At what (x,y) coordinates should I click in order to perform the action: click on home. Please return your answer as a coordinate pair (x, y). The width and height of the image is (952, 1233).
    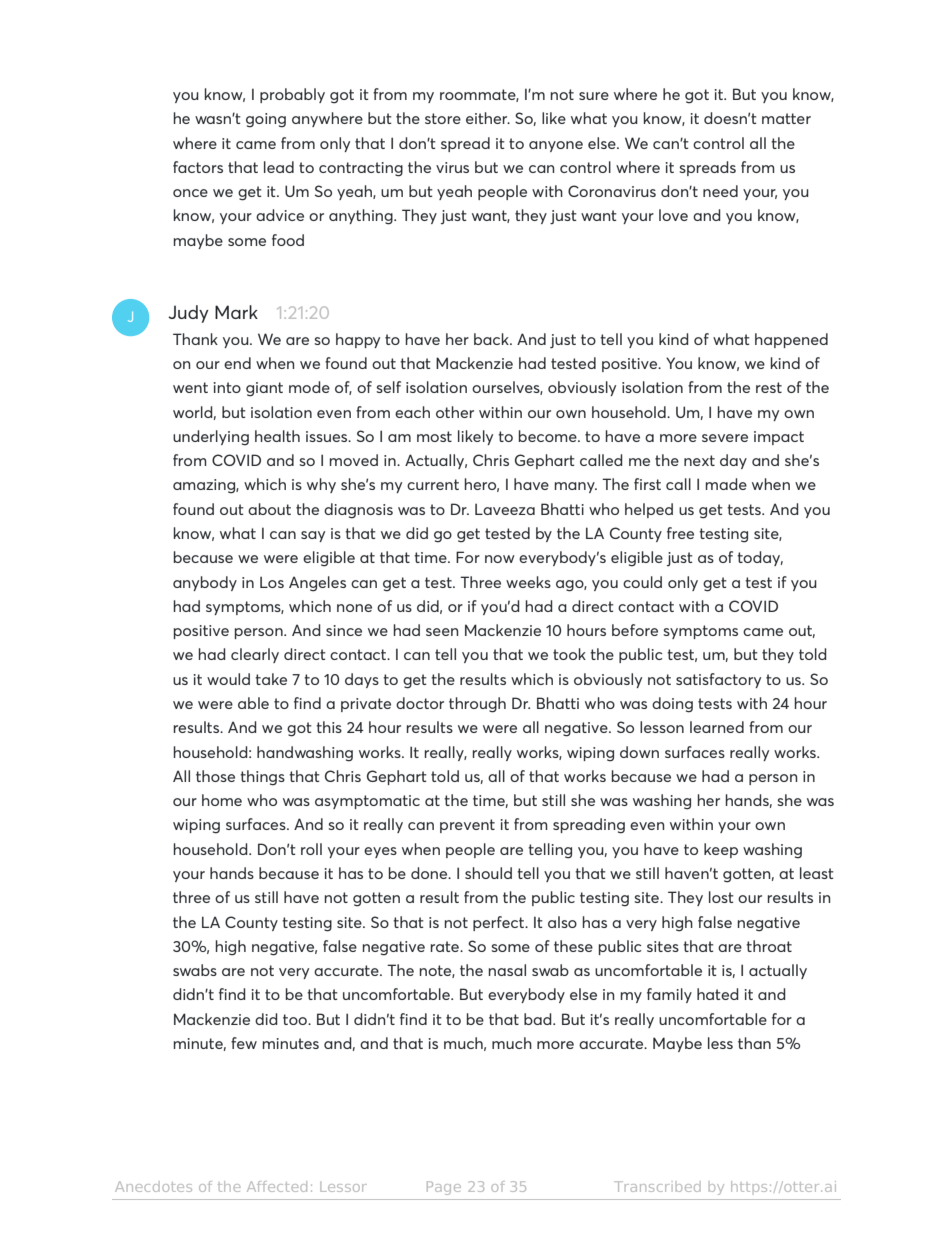
    Looking at the image, I should click on (222, 800).
